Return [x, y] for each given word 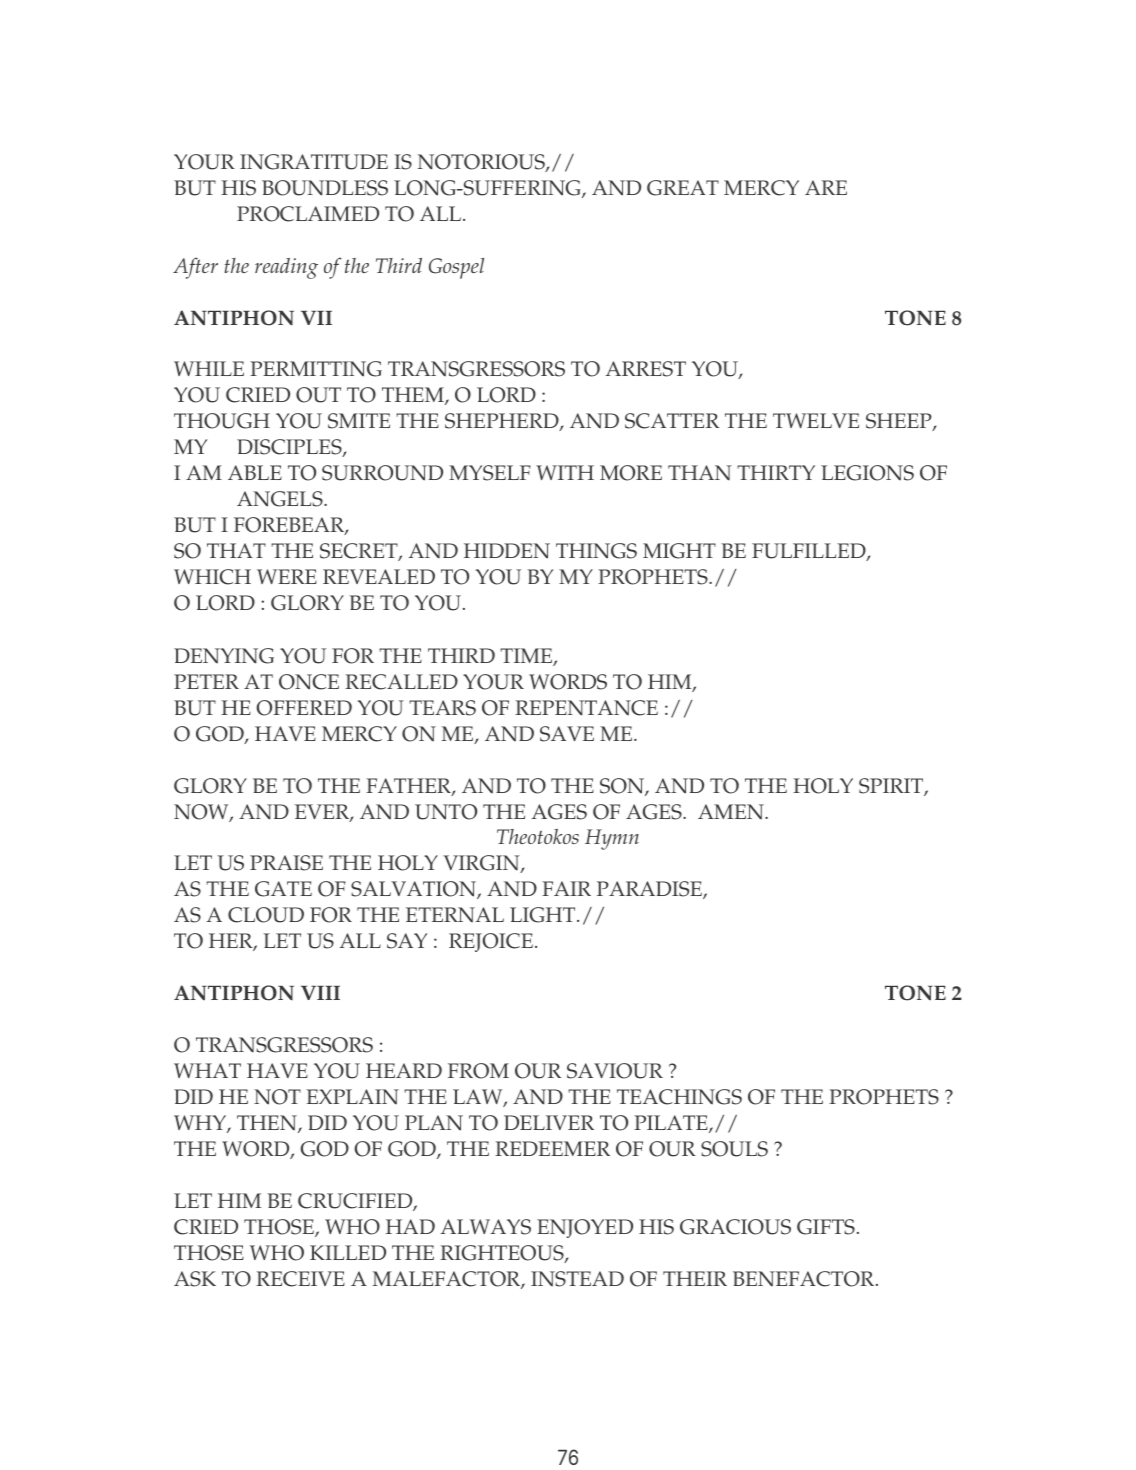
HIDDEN [507, 551]
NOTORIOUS [482, 163]
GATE [283, 889]
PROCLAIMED [308, 214]
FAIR [566, 888]
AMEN [732, 812]
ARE [826, 187]
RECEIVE [300, 1279]
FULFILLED [810, 552]
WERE [287, 576]
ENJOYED [585, 1228]
